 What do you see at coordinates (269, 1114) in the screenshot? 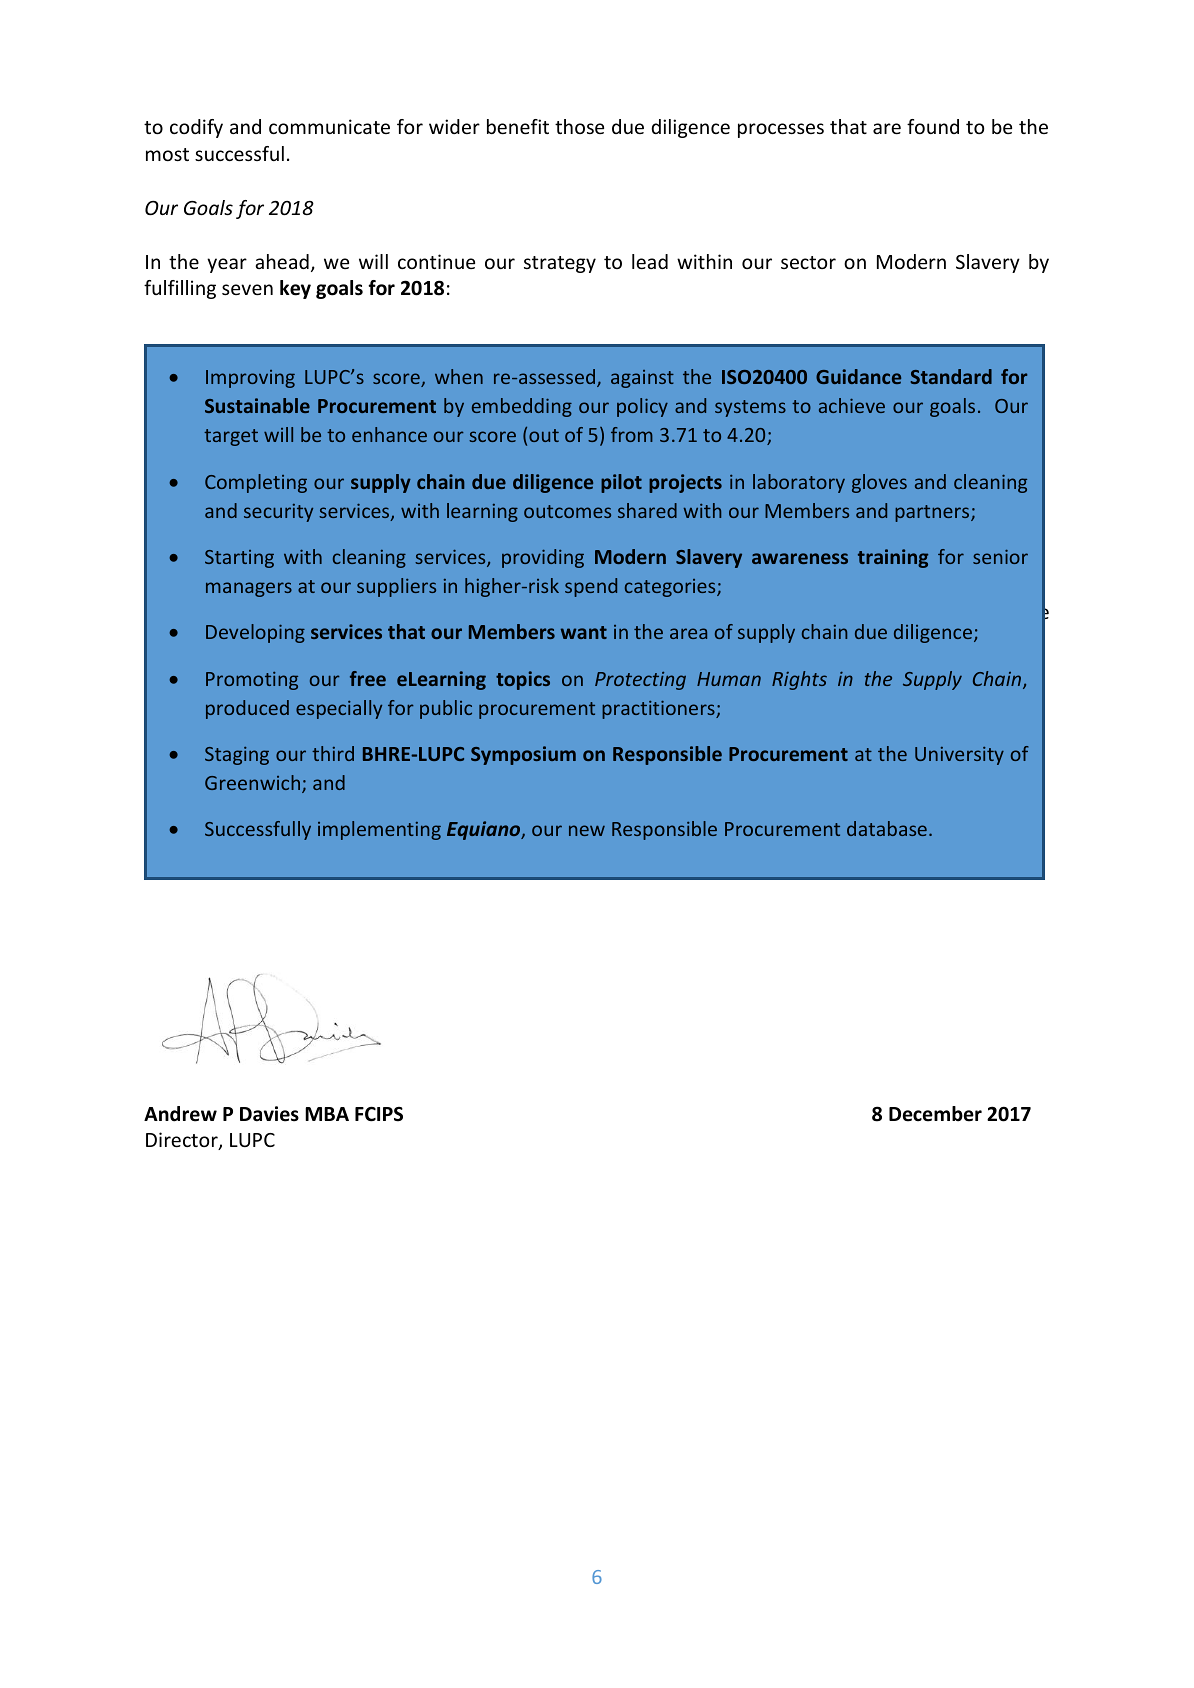
I see `Davies` at bounding box center [269, 1114].
